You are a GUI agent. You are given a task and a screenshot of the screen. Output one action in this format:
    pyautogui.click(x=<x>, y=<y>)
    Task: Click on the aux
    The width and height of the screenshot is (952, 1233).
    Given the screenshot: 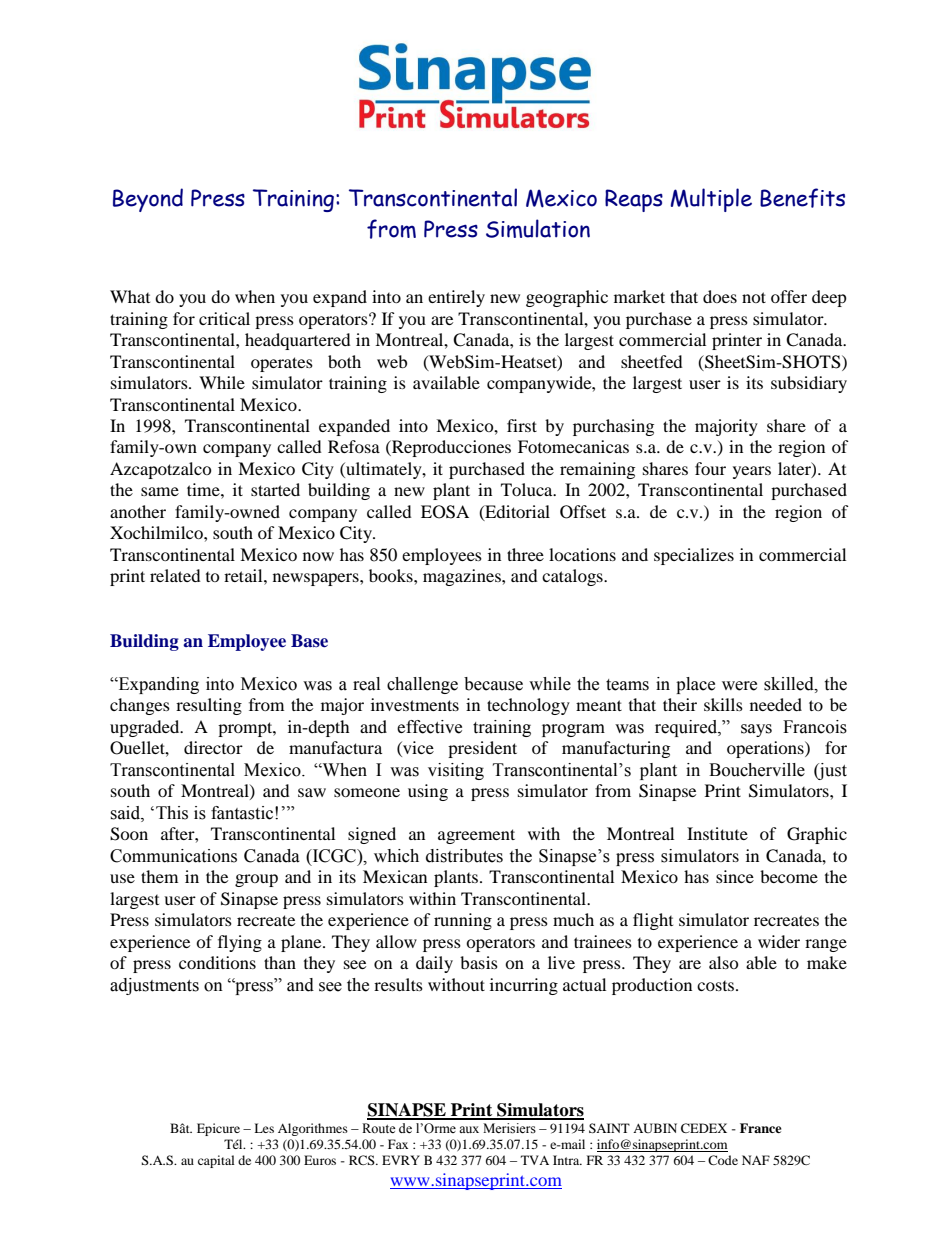 What is the action you would take?
    pyautogui.click(x=469, y=1129)
